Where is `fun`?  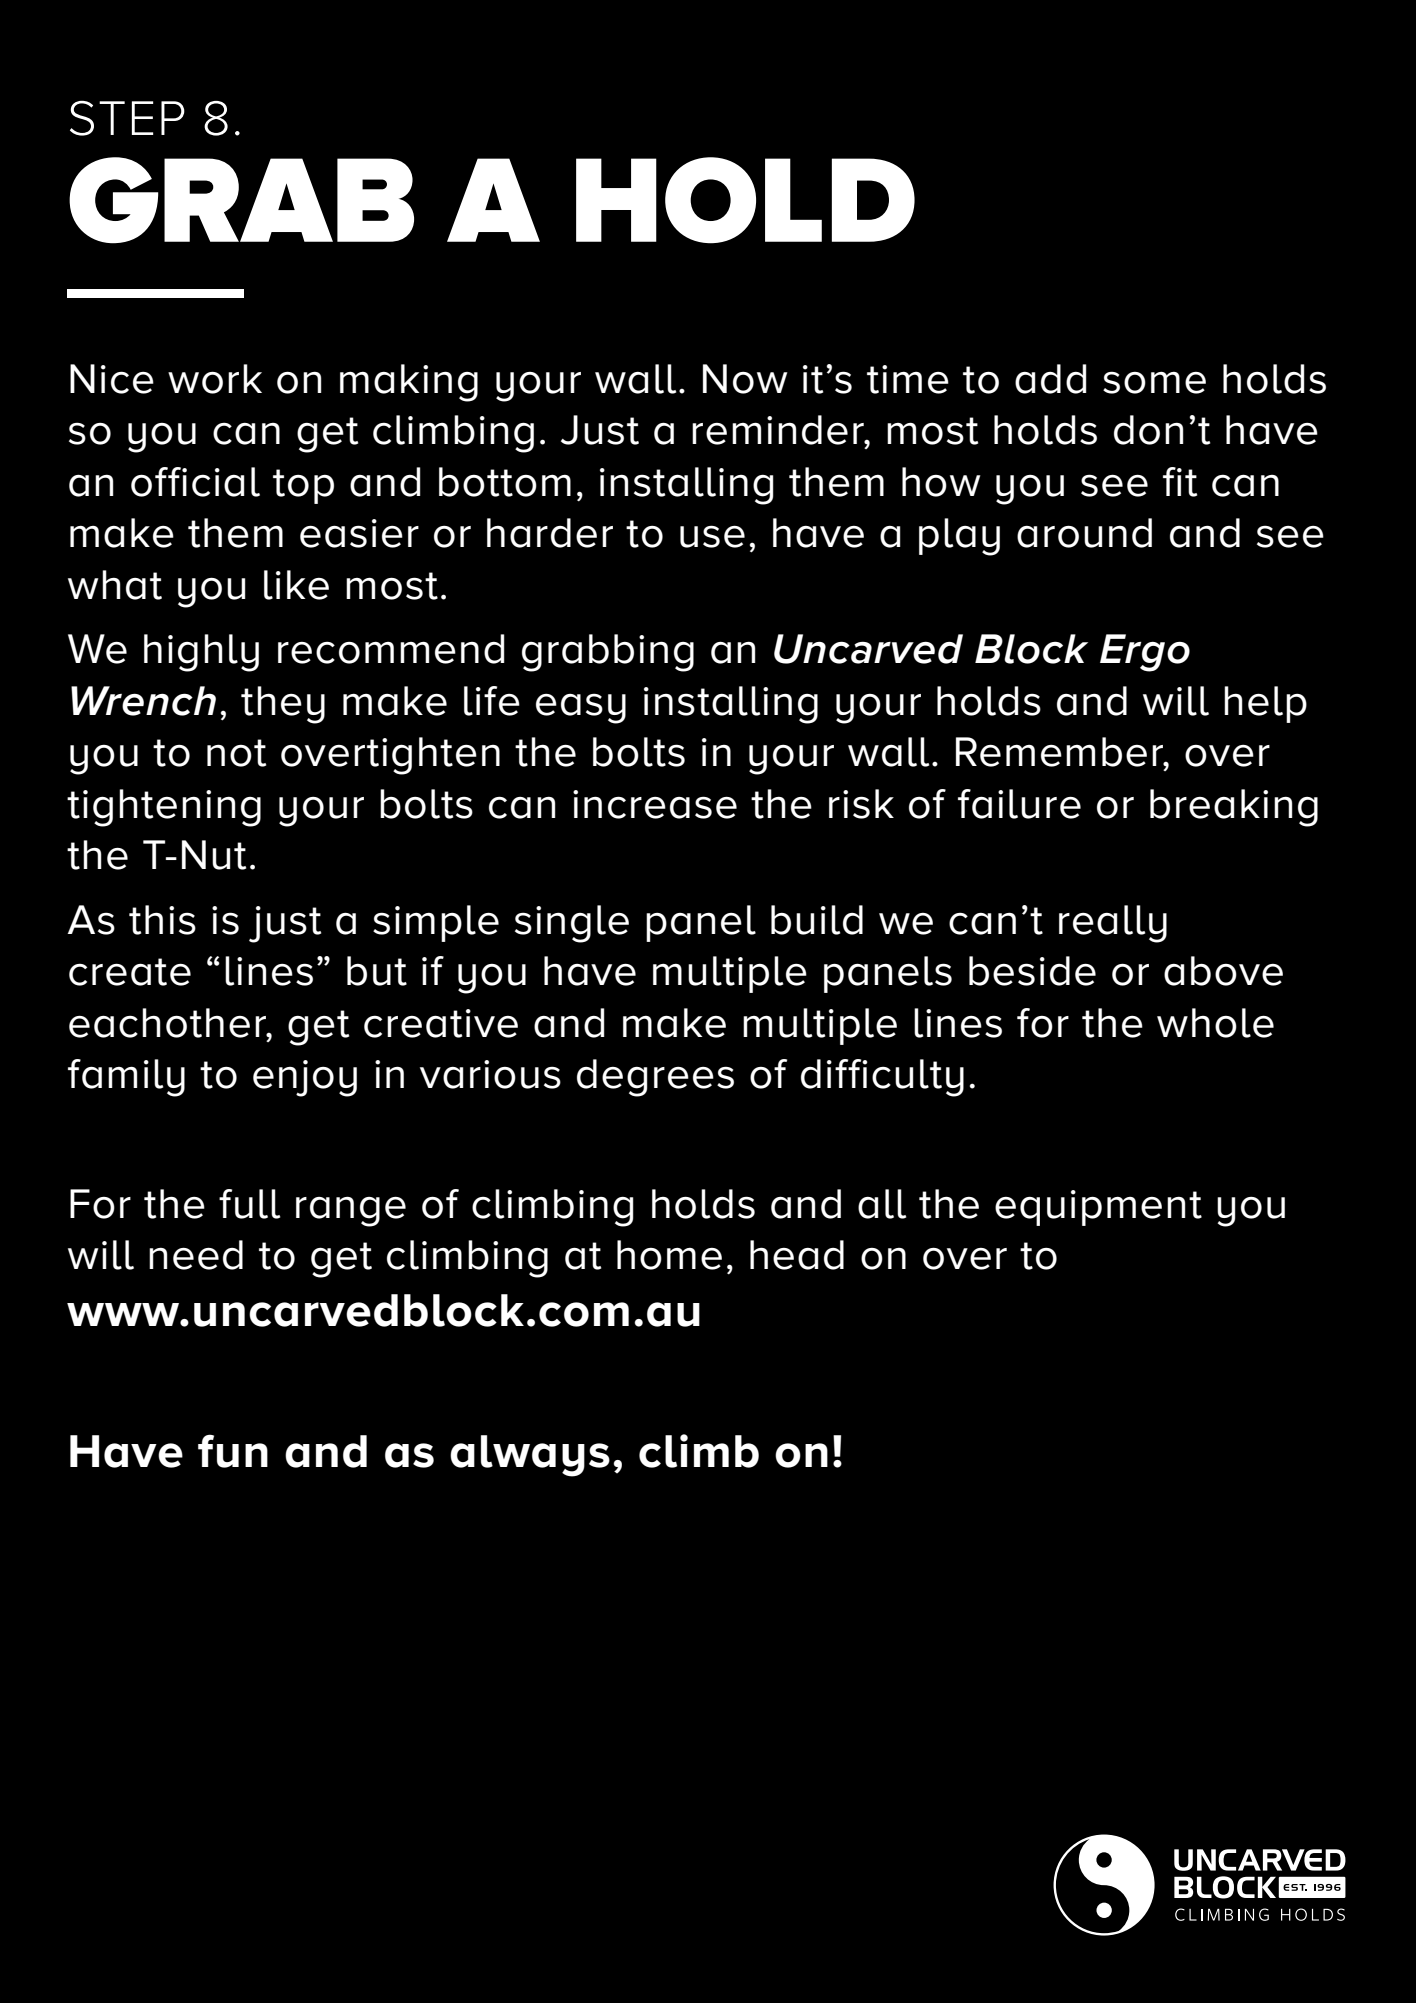
fun is located at coordinates (233, 1451).
